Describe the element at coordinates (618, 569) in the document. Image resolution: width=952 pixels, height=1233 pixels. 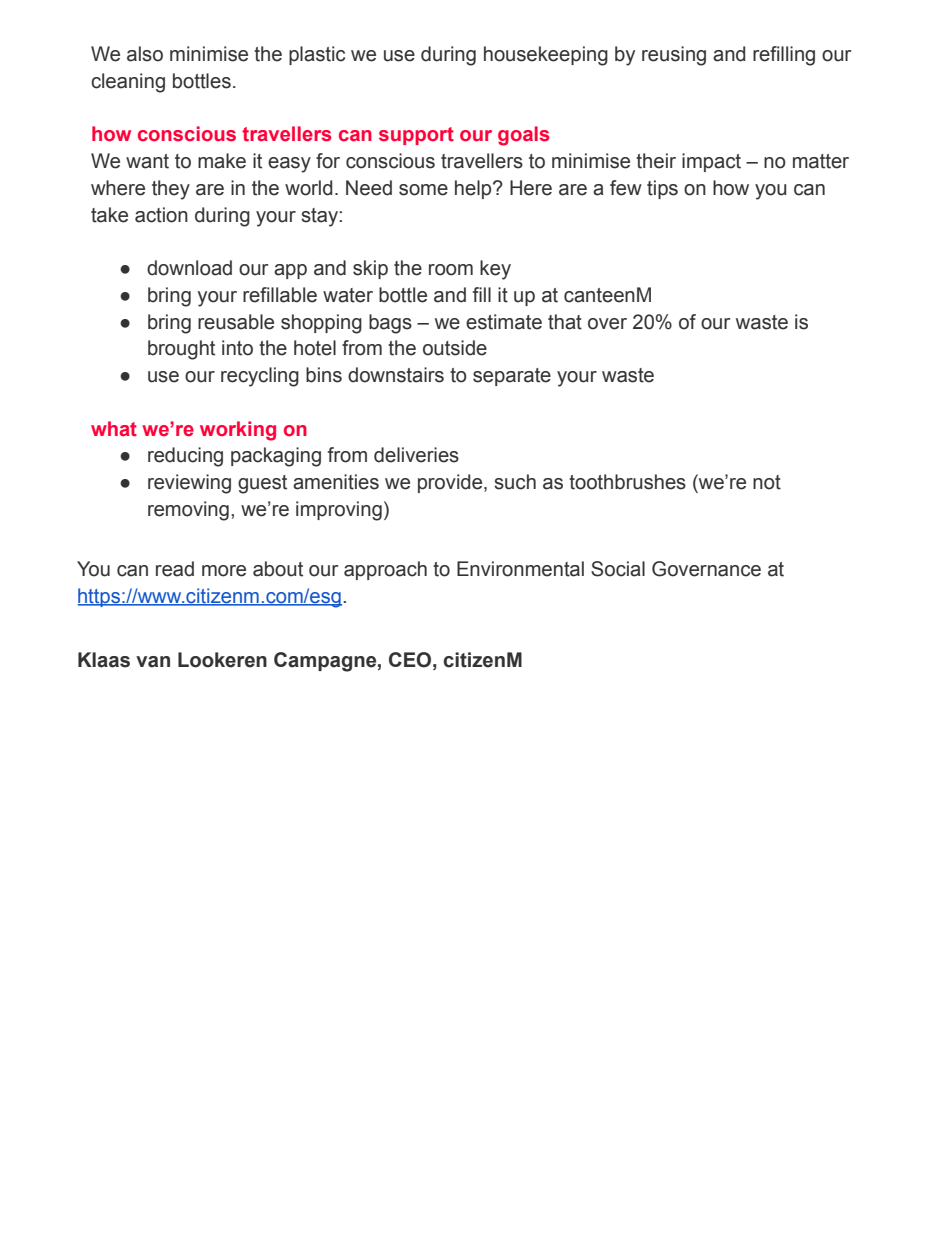
I see `Social` at that location.
